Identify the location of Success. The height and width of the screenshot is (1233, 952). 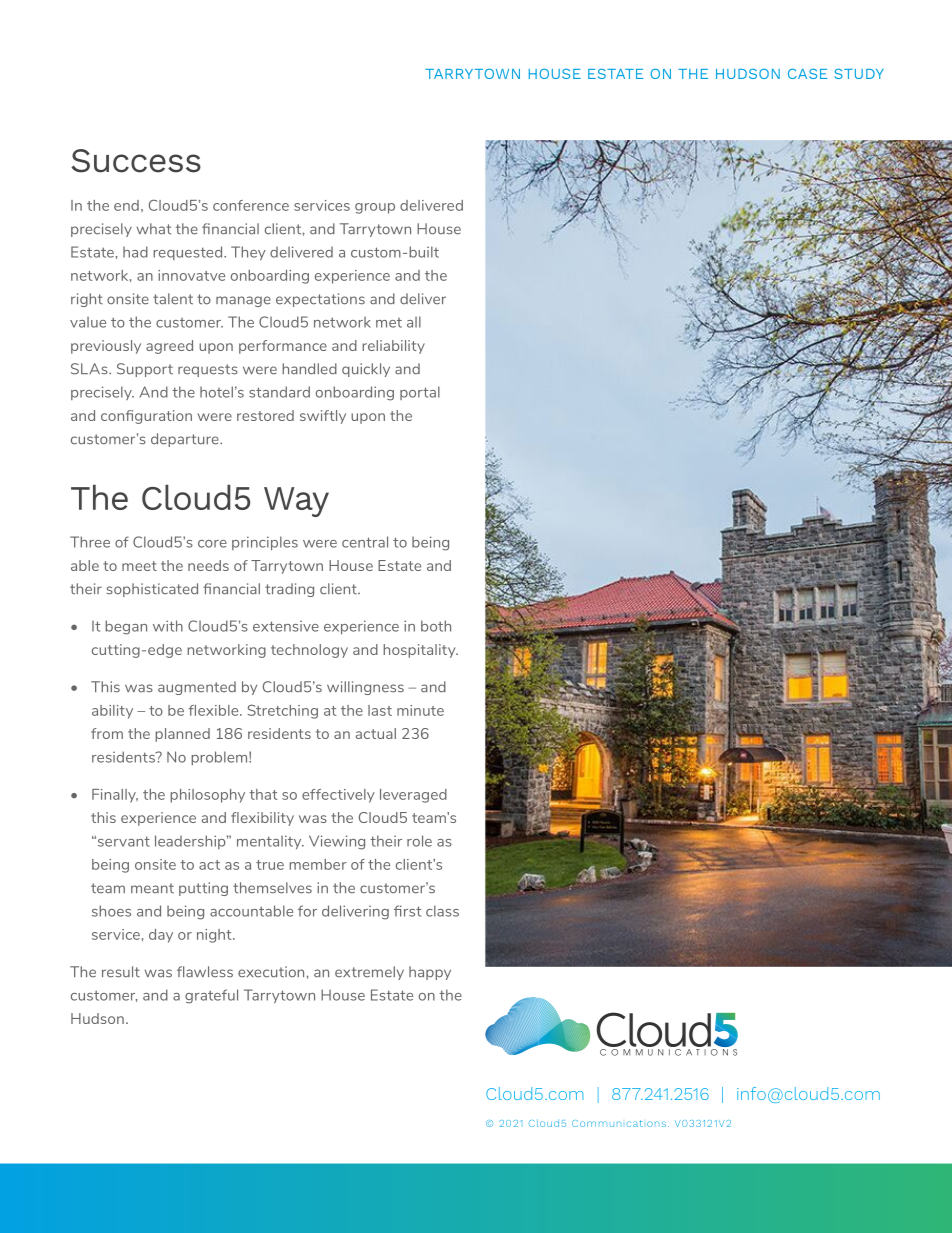
(136, 161).
